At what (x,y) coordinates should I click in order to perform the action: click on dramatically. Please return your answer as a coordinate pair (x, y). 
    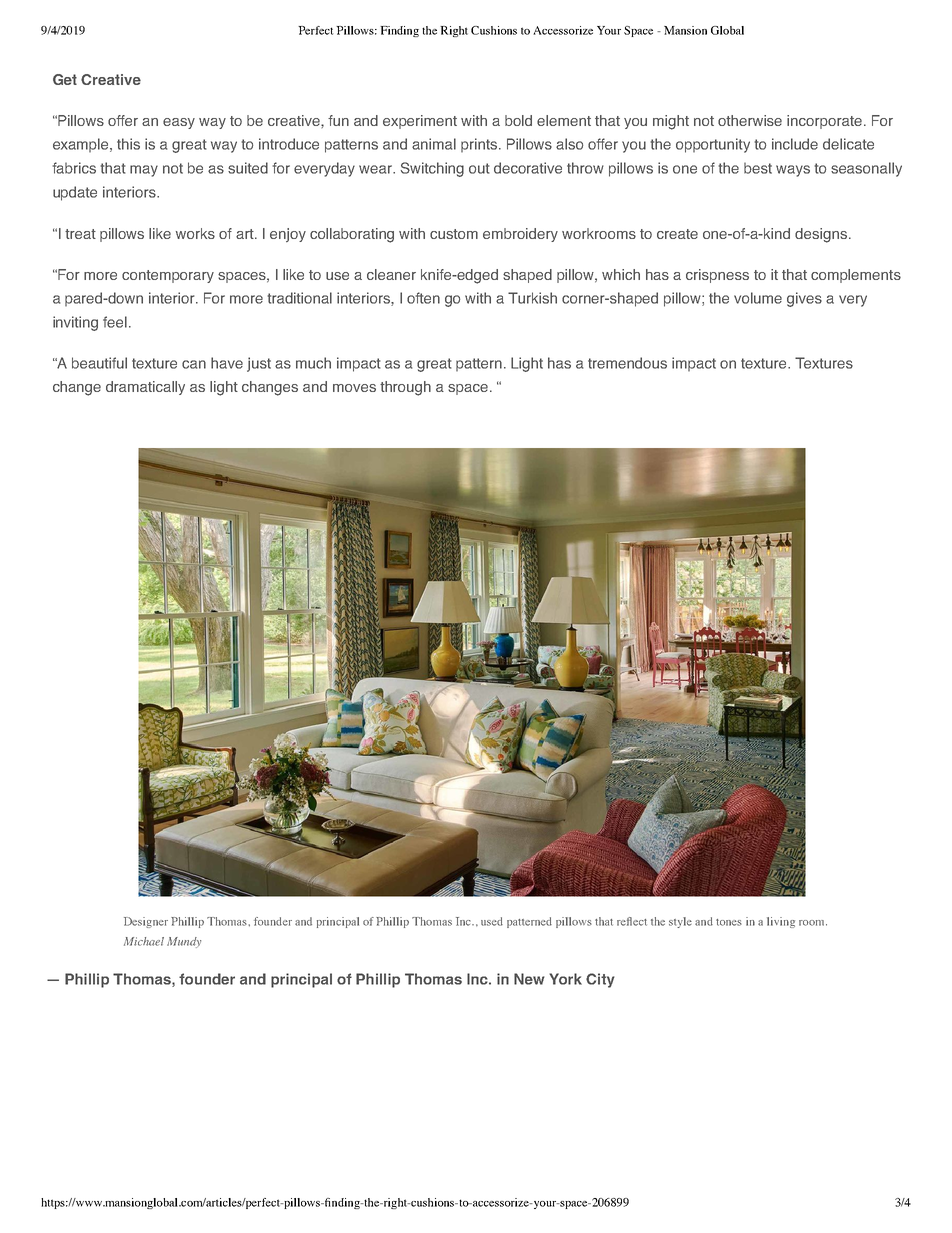
    Looking at the image, I should click on (145, 388).
